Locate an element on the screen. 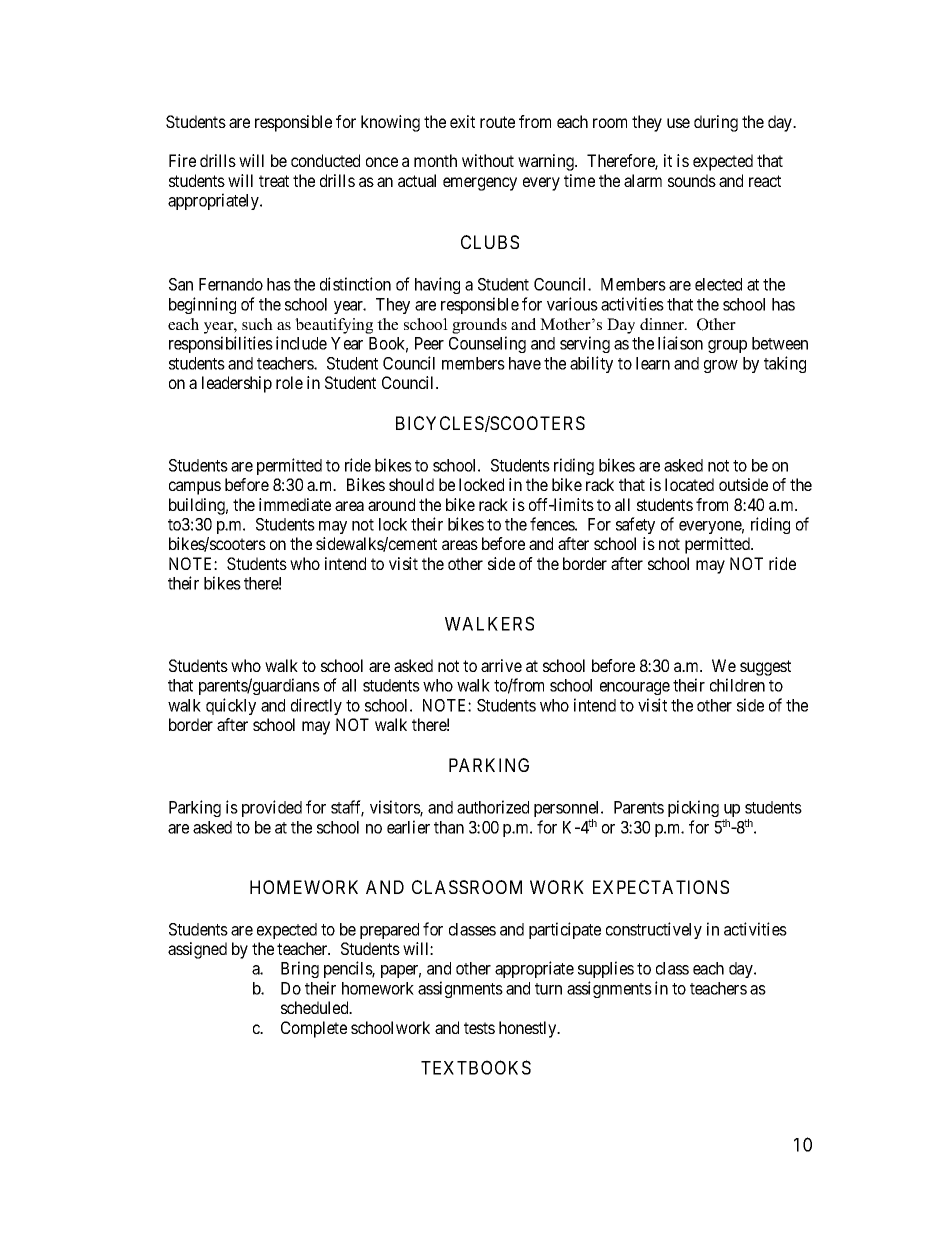  safety is located at coordinates (635, 525).
